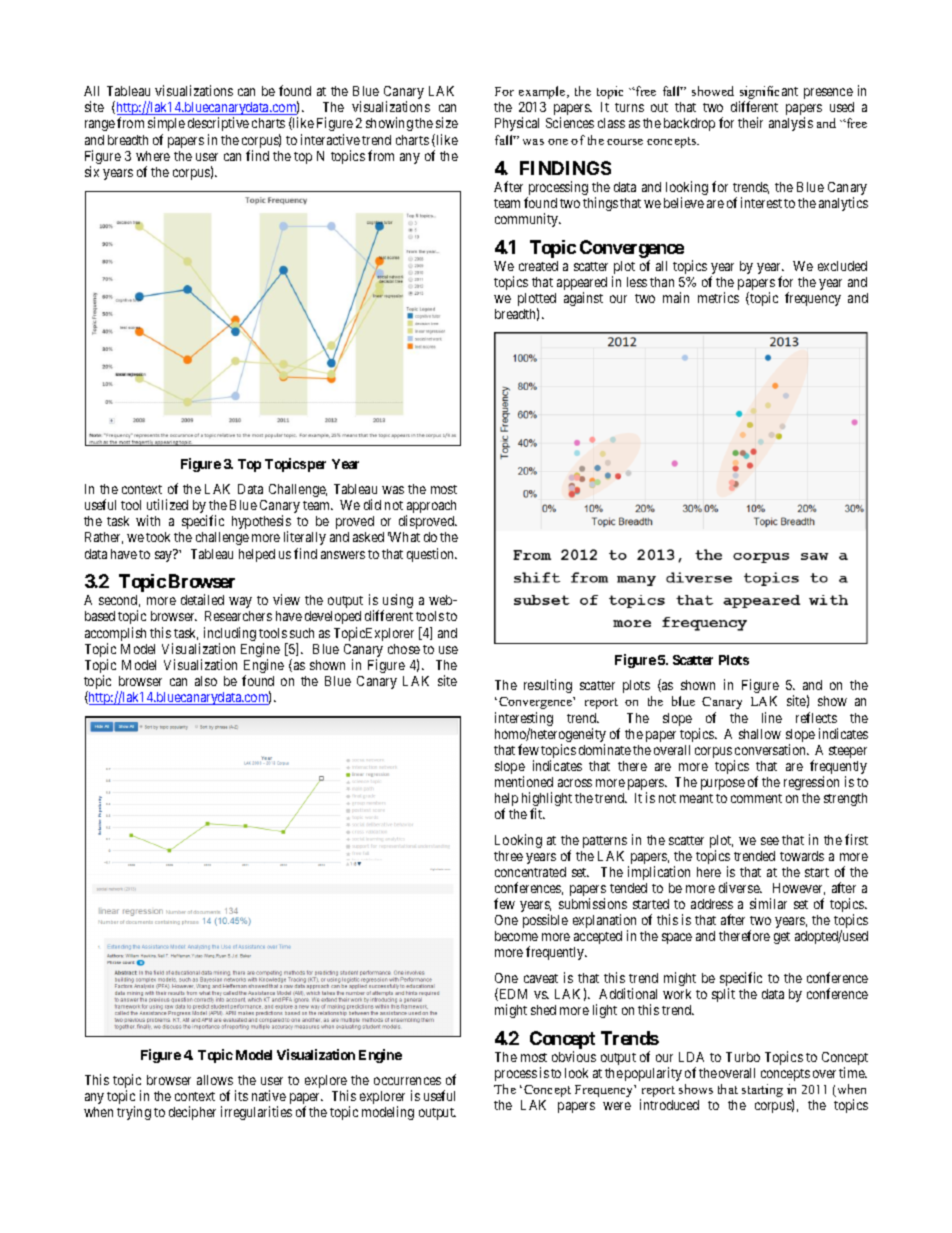 This screenshot has height=1233, width=952. Describe the element at coordinates (215, 1080) in the screenshot. I see `allows` at that location.
